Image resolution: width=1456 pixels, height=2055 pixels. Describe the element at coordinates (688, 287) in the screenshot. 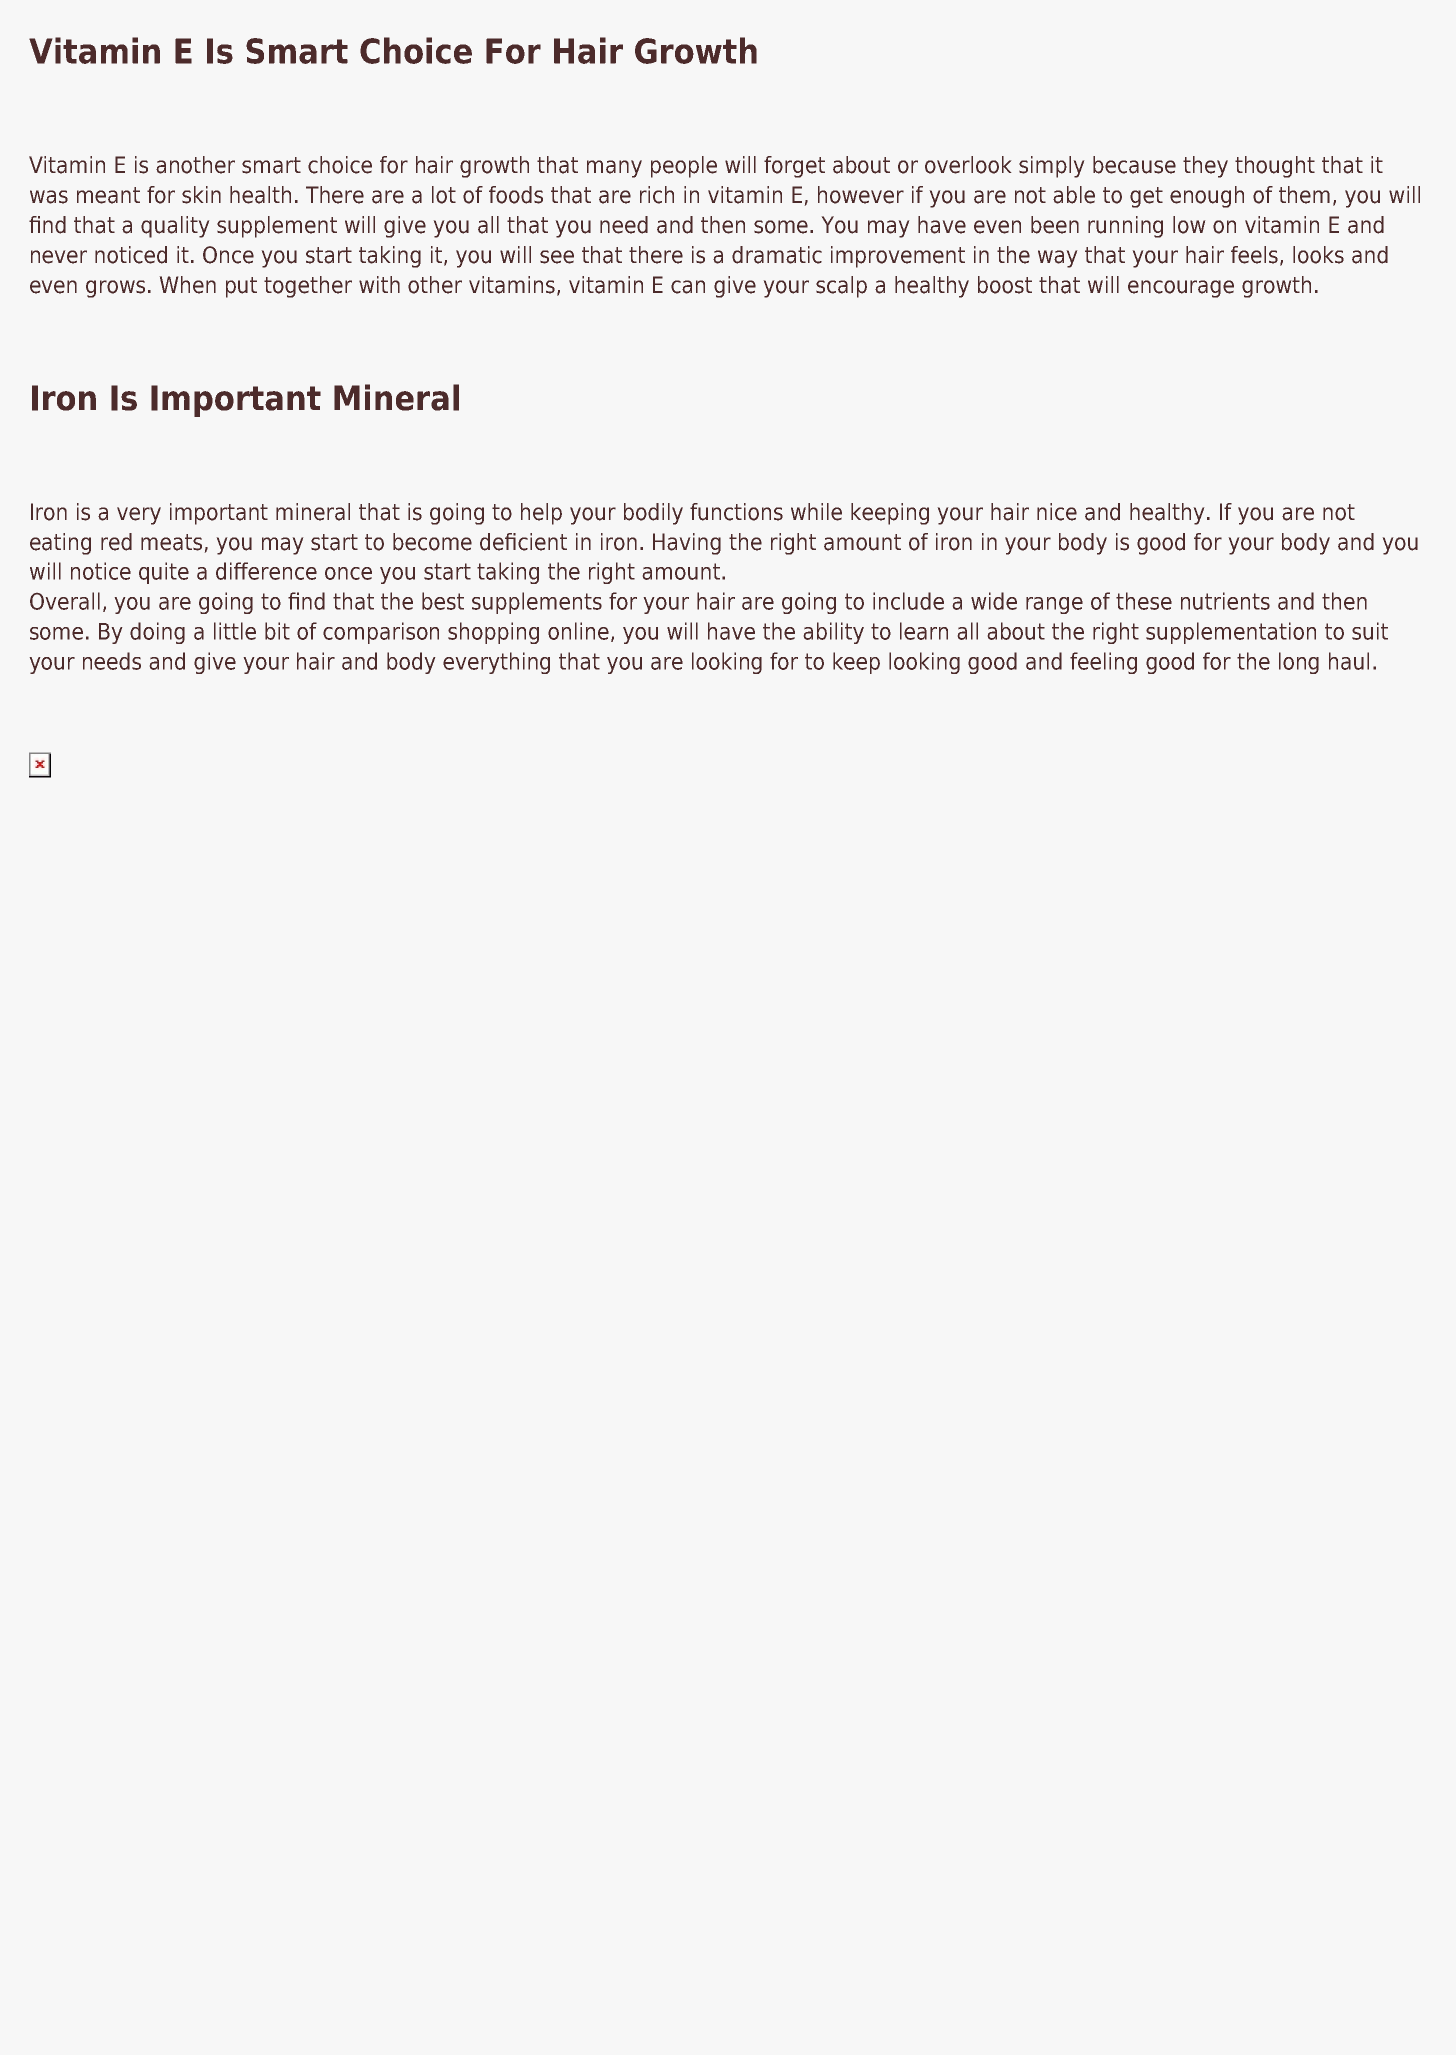

I see `can` at that location.
